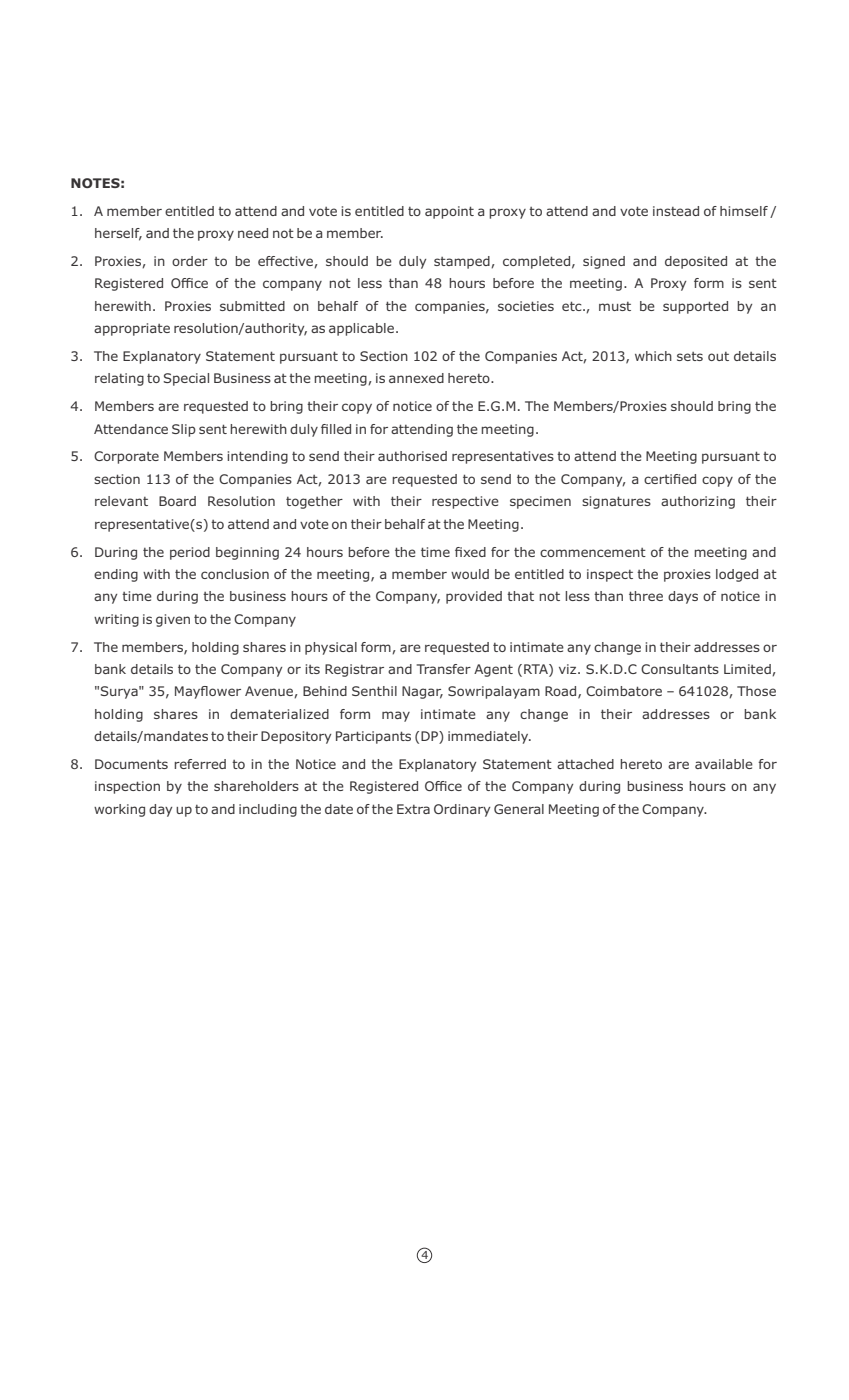  Describe the element at coordinates (200, 764) in the image. I see `referred` at that location.
